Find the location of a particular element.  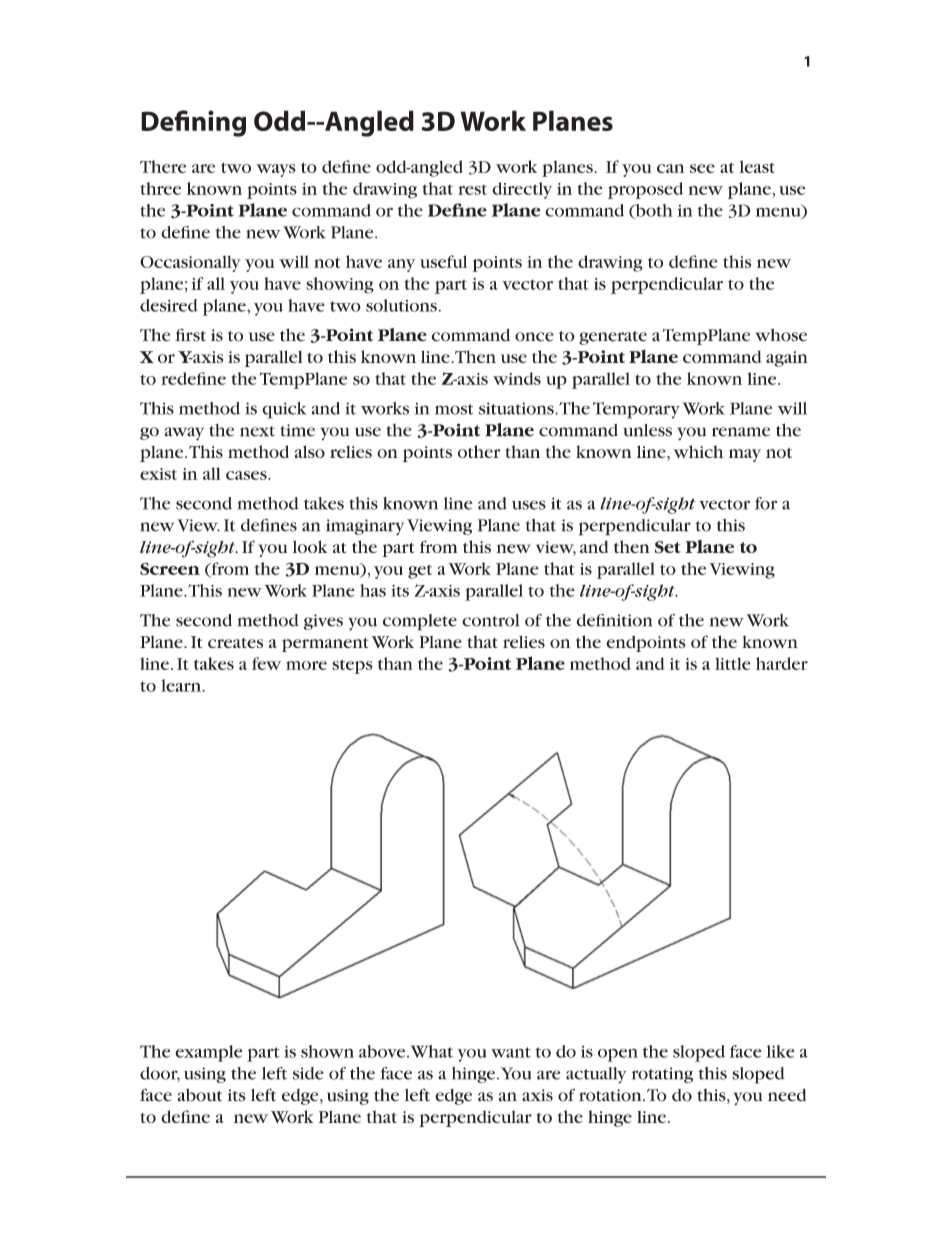

rest is located at coordinates (472, 189).
